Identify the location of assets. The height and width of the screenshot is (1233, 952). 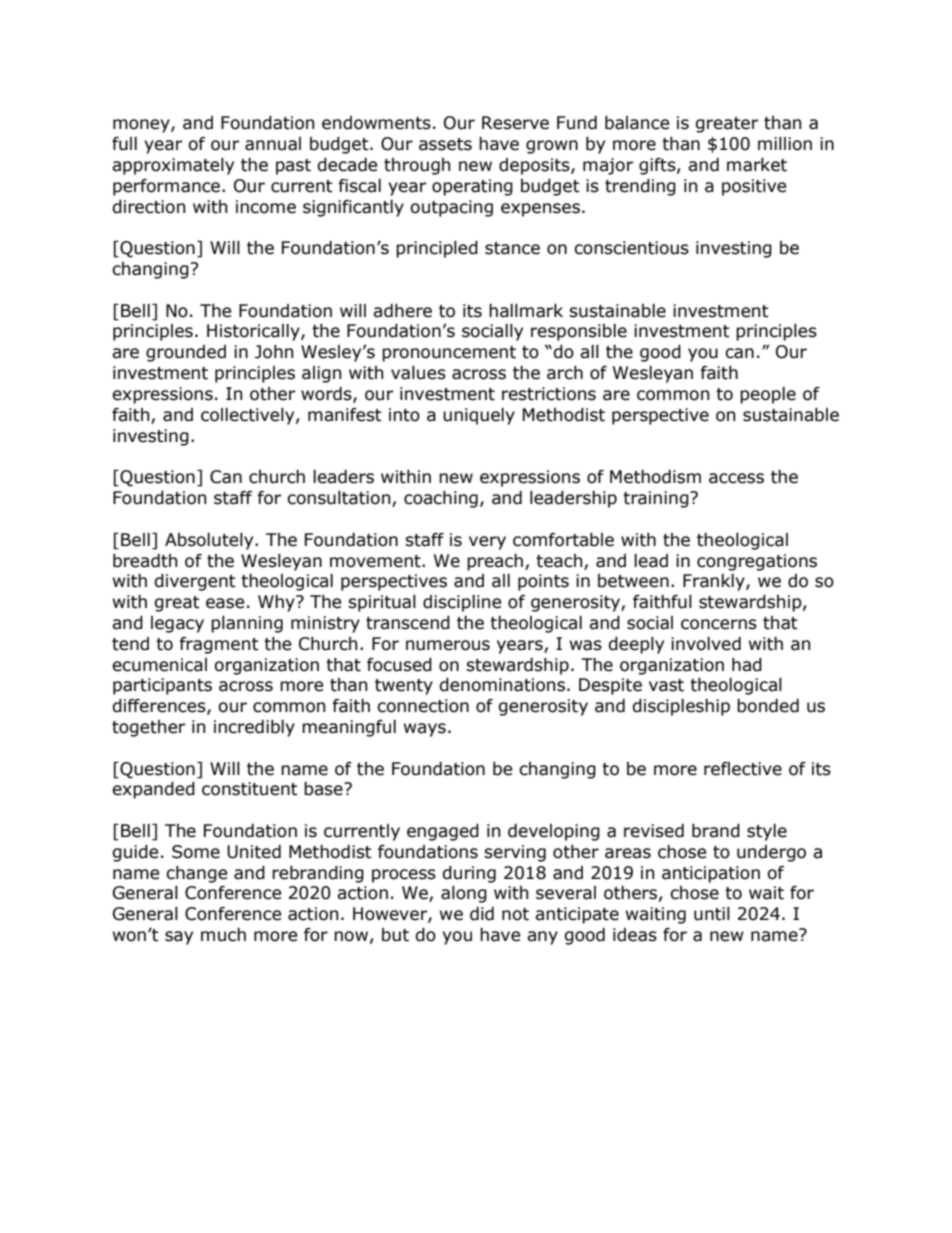
(445, 144).
